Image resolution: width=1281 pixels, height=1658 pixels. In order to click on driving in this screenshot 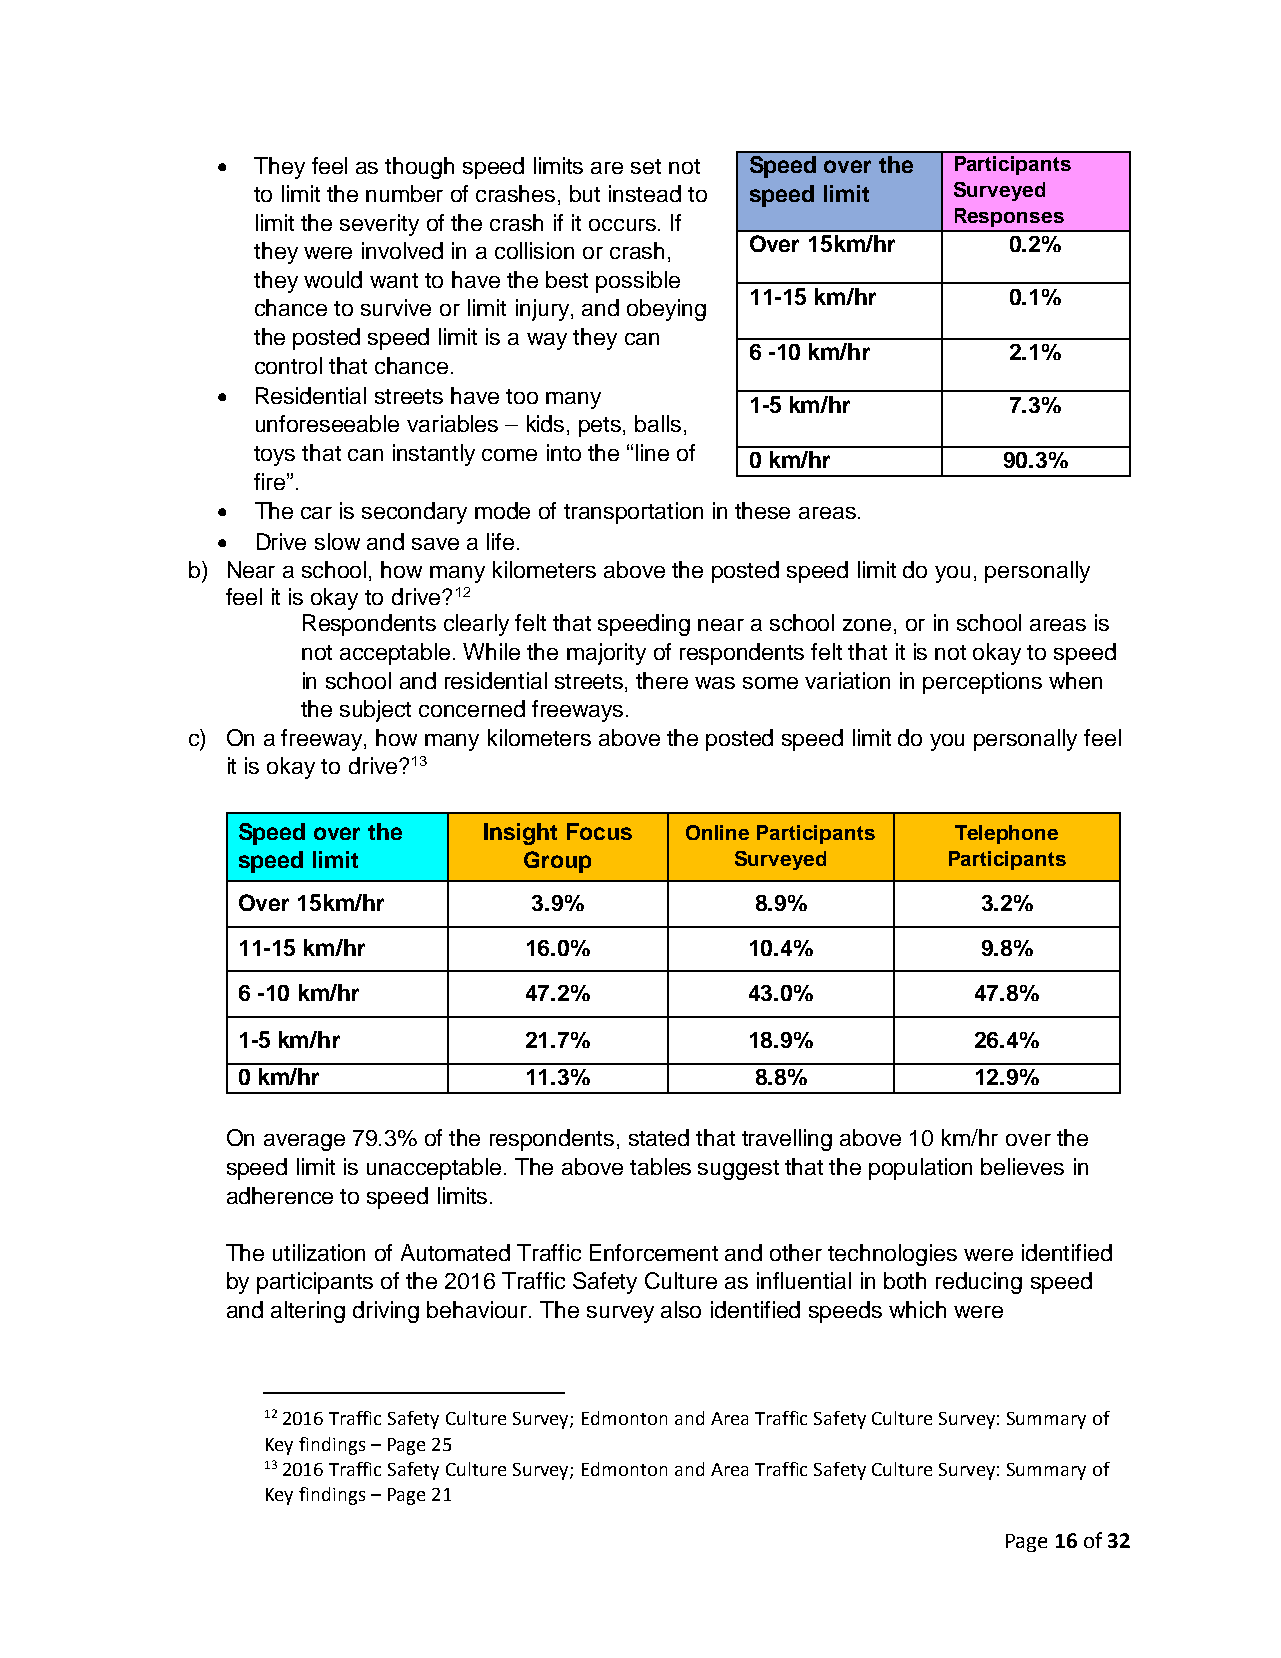, I will do `click(386, 1312)`.
